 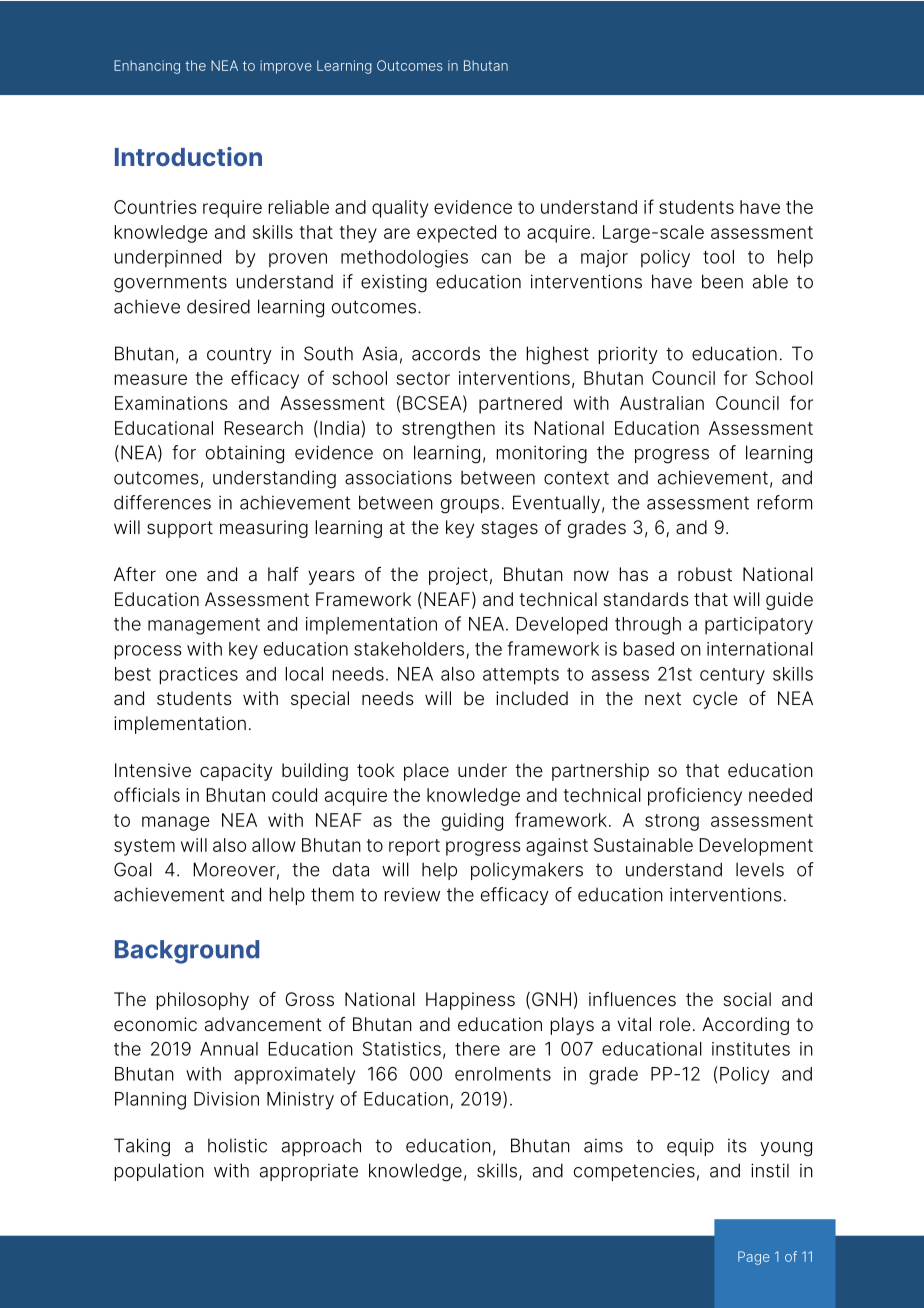 I want to click on tool, so click(x=718, y=257).
